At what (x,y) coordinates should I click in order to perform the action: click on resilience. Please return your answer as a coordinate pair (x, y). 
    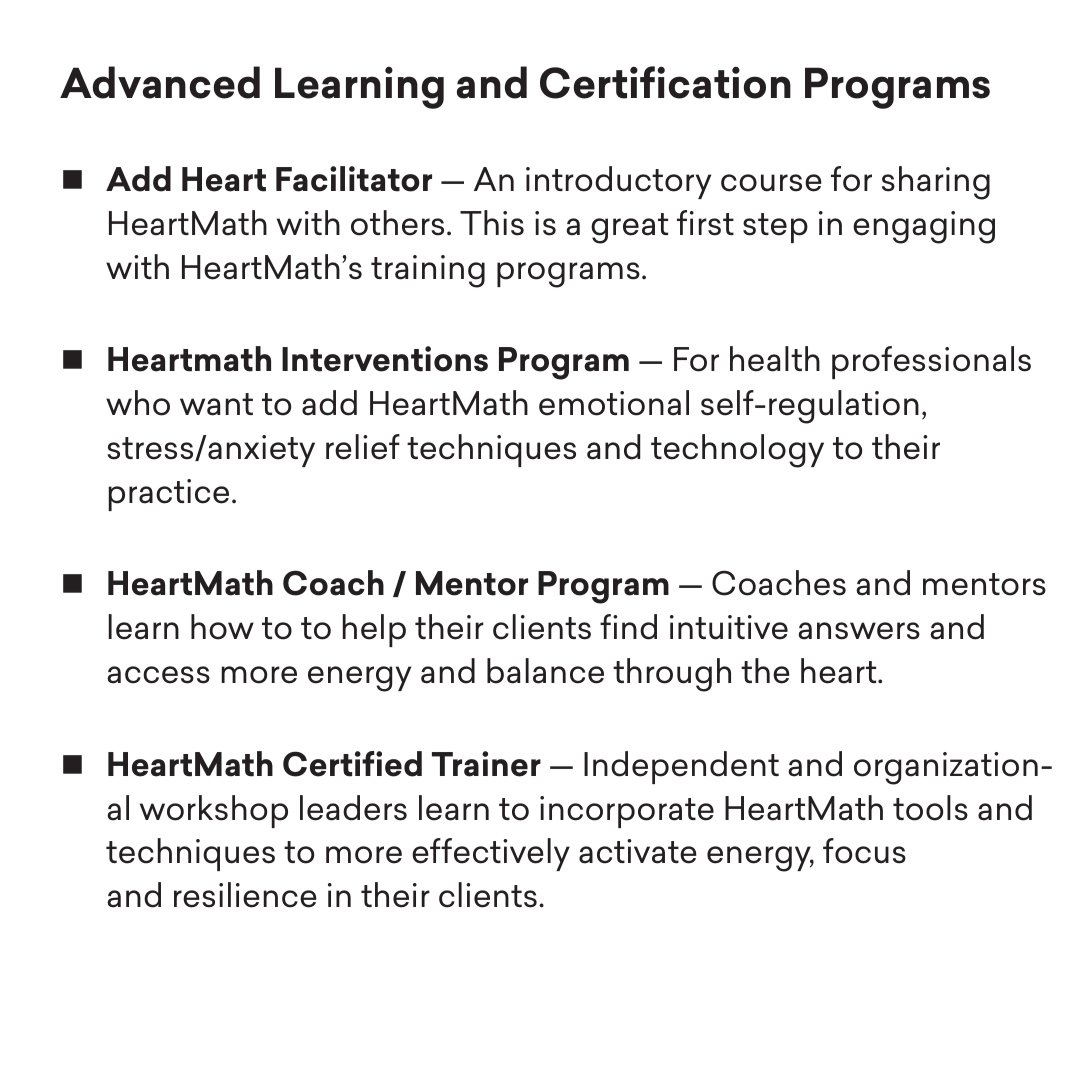
    Looking at the image, I should click on (245, 895).
